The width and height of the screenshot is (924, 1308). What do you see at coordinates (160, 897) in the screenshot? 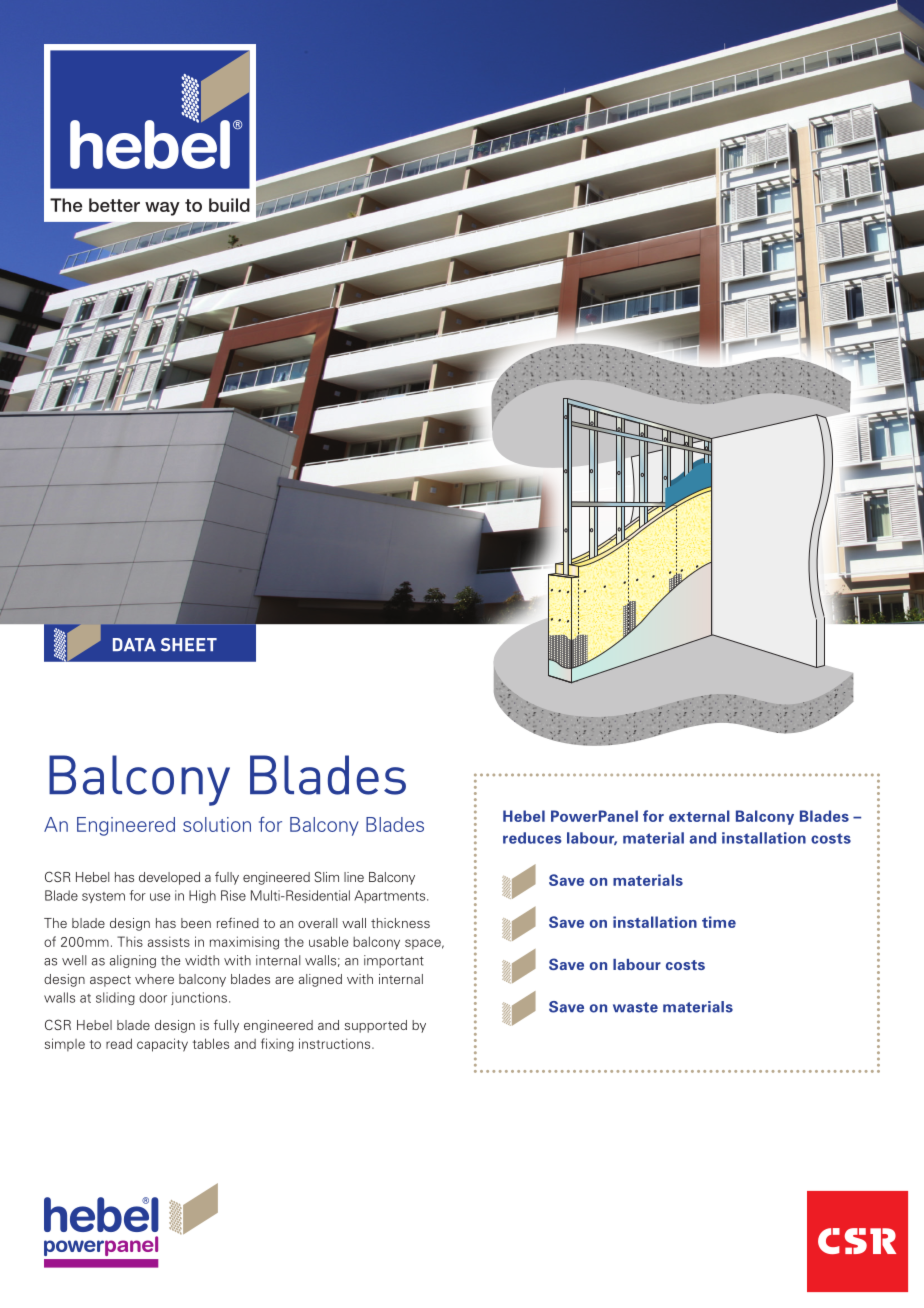
I see `use` at bounding box center [160, 897].
